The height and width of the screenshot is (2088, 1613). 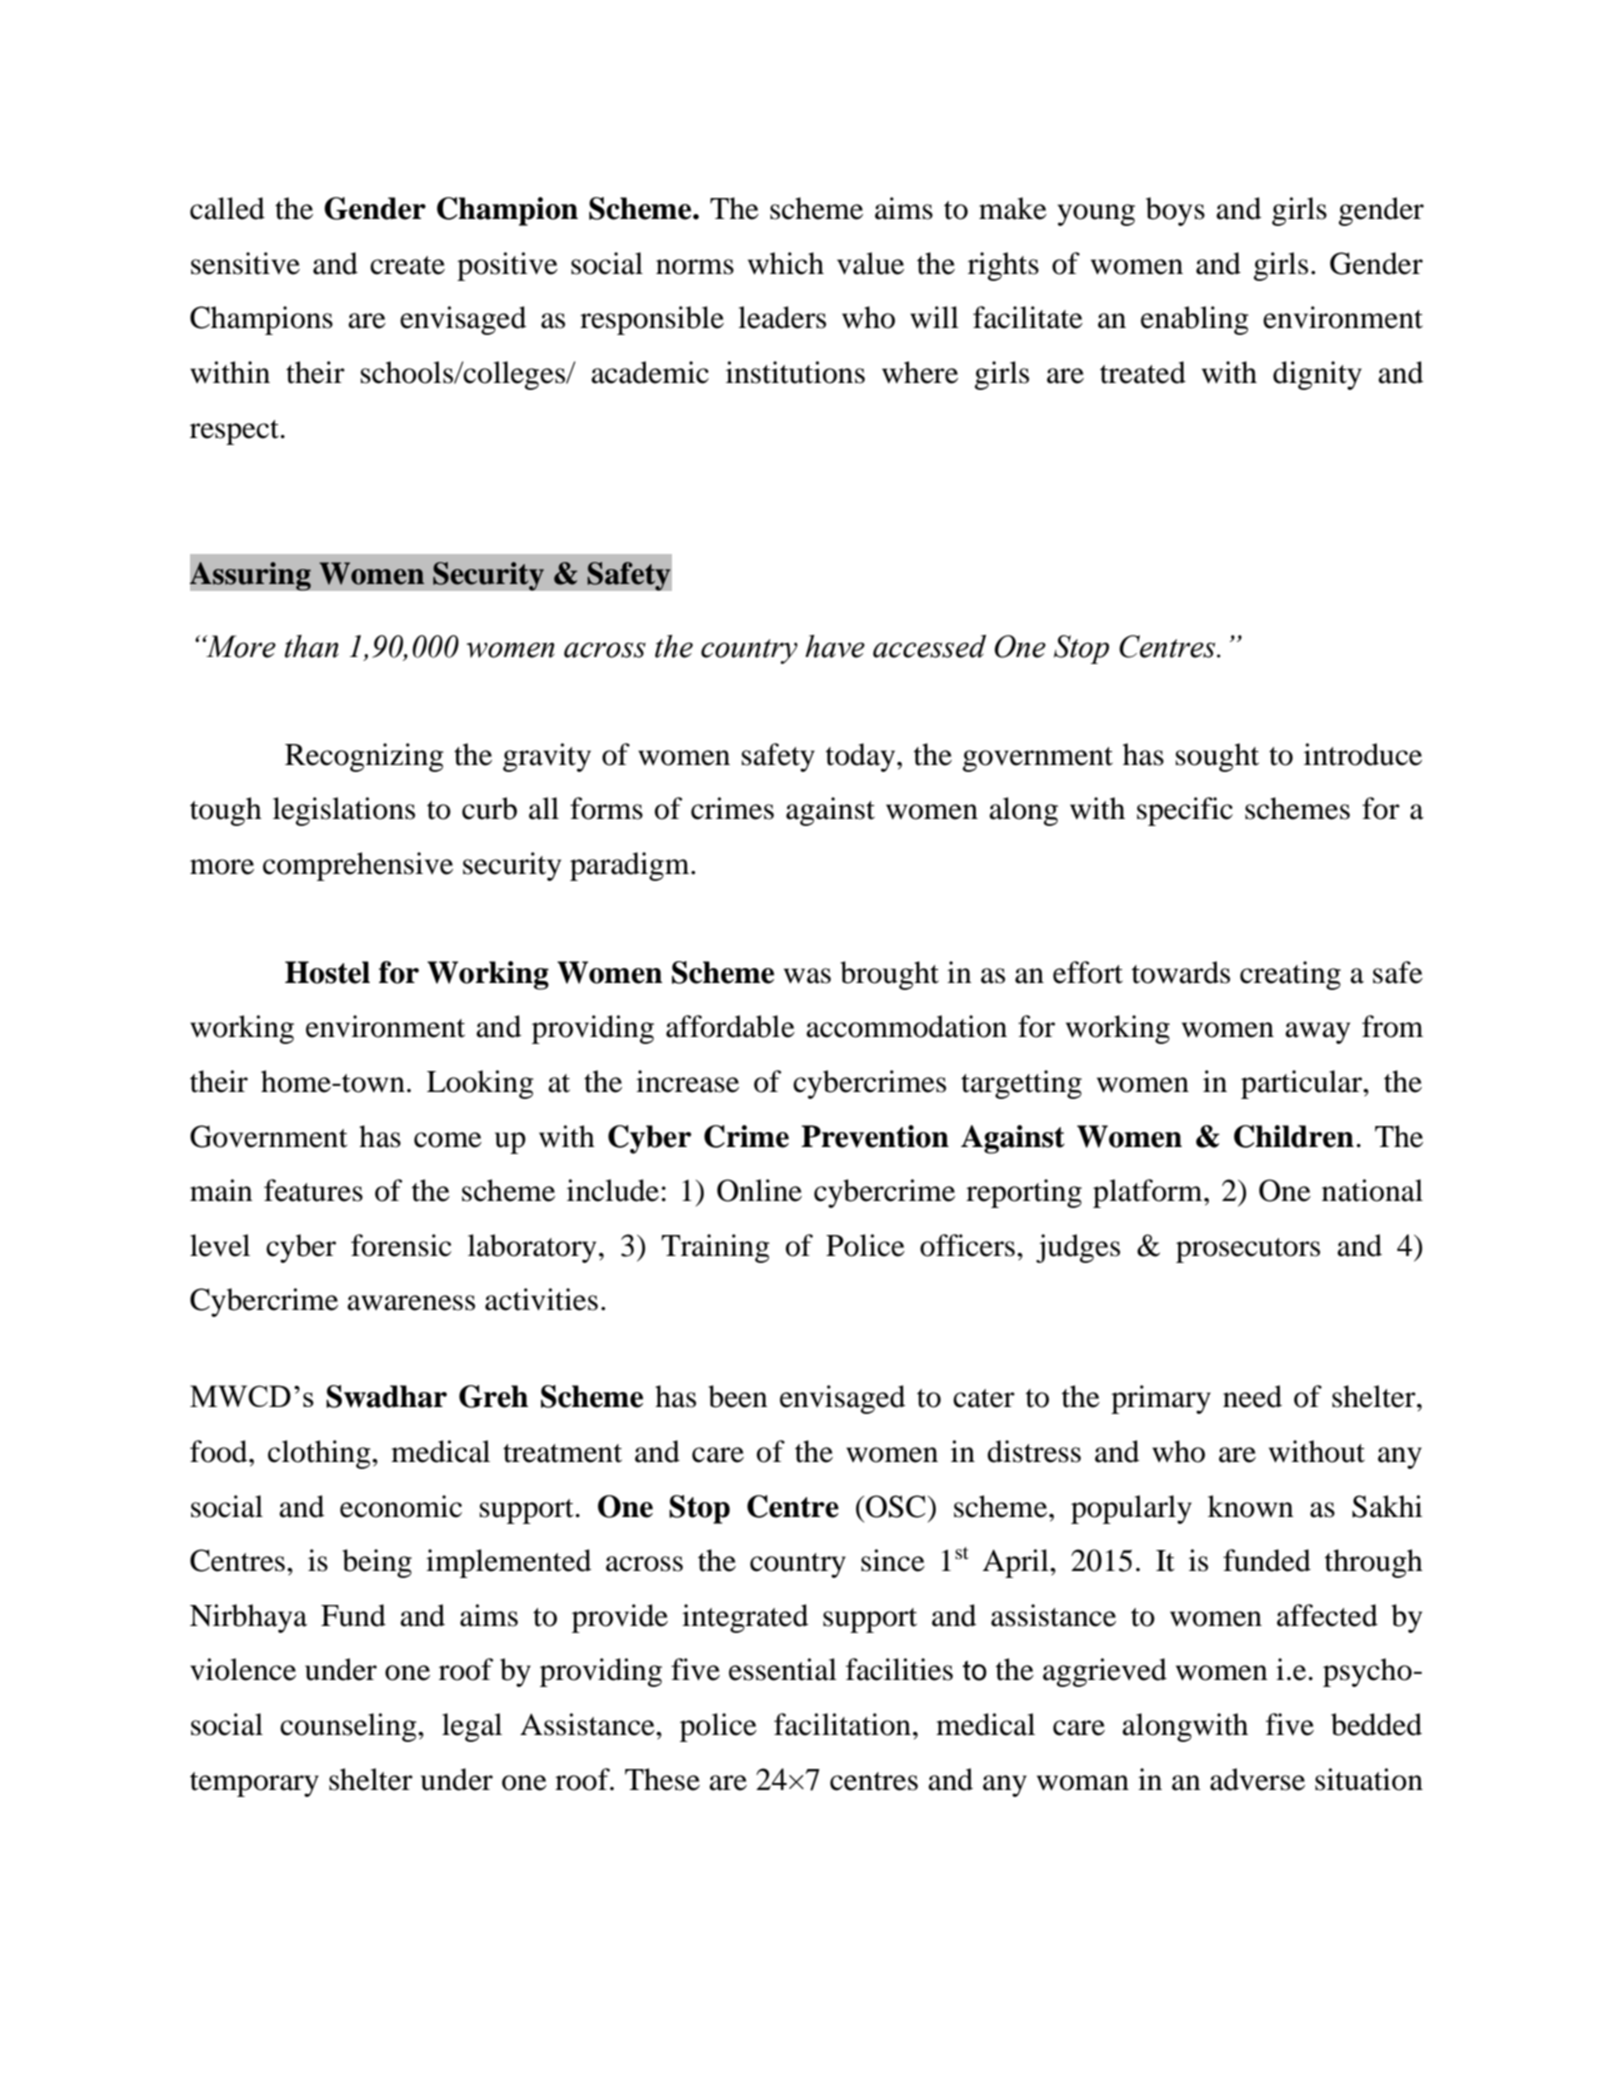 I want to click on boys, so click(x=1175, y=211).
